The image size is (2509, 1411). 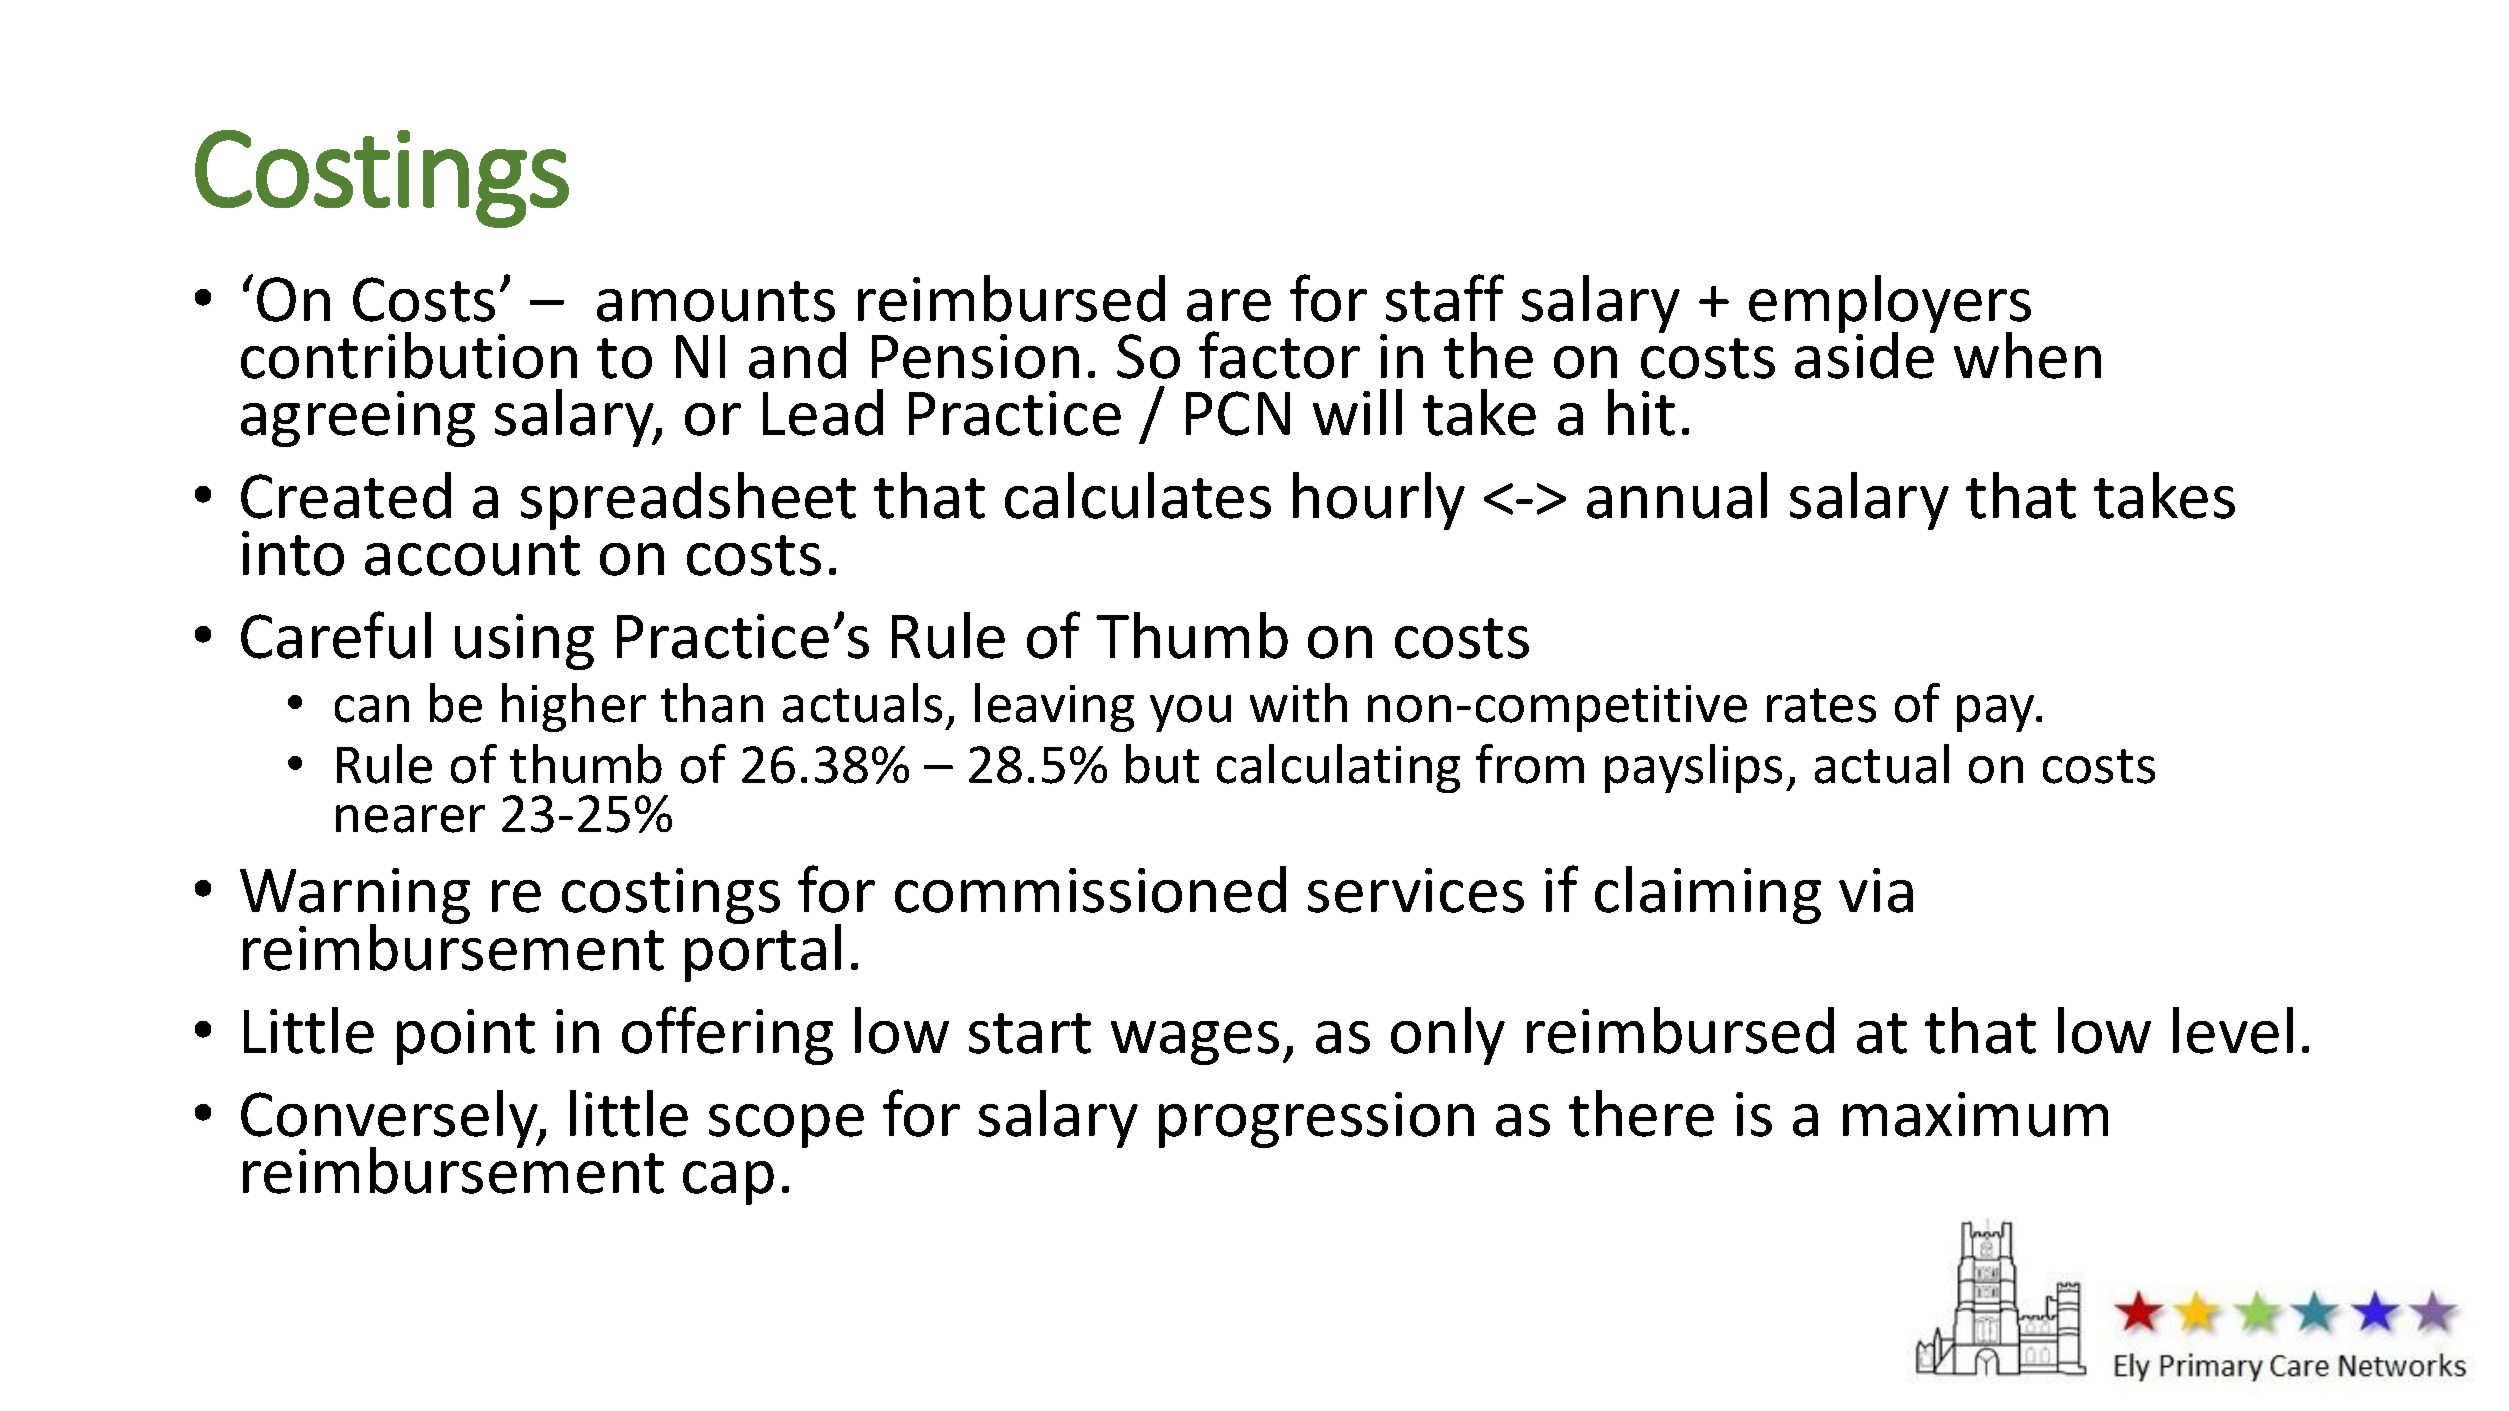 What do you see at coordinates (1316, 1120) in the screenshot?
I see `progression` at bounding box center [1316, 1120].
